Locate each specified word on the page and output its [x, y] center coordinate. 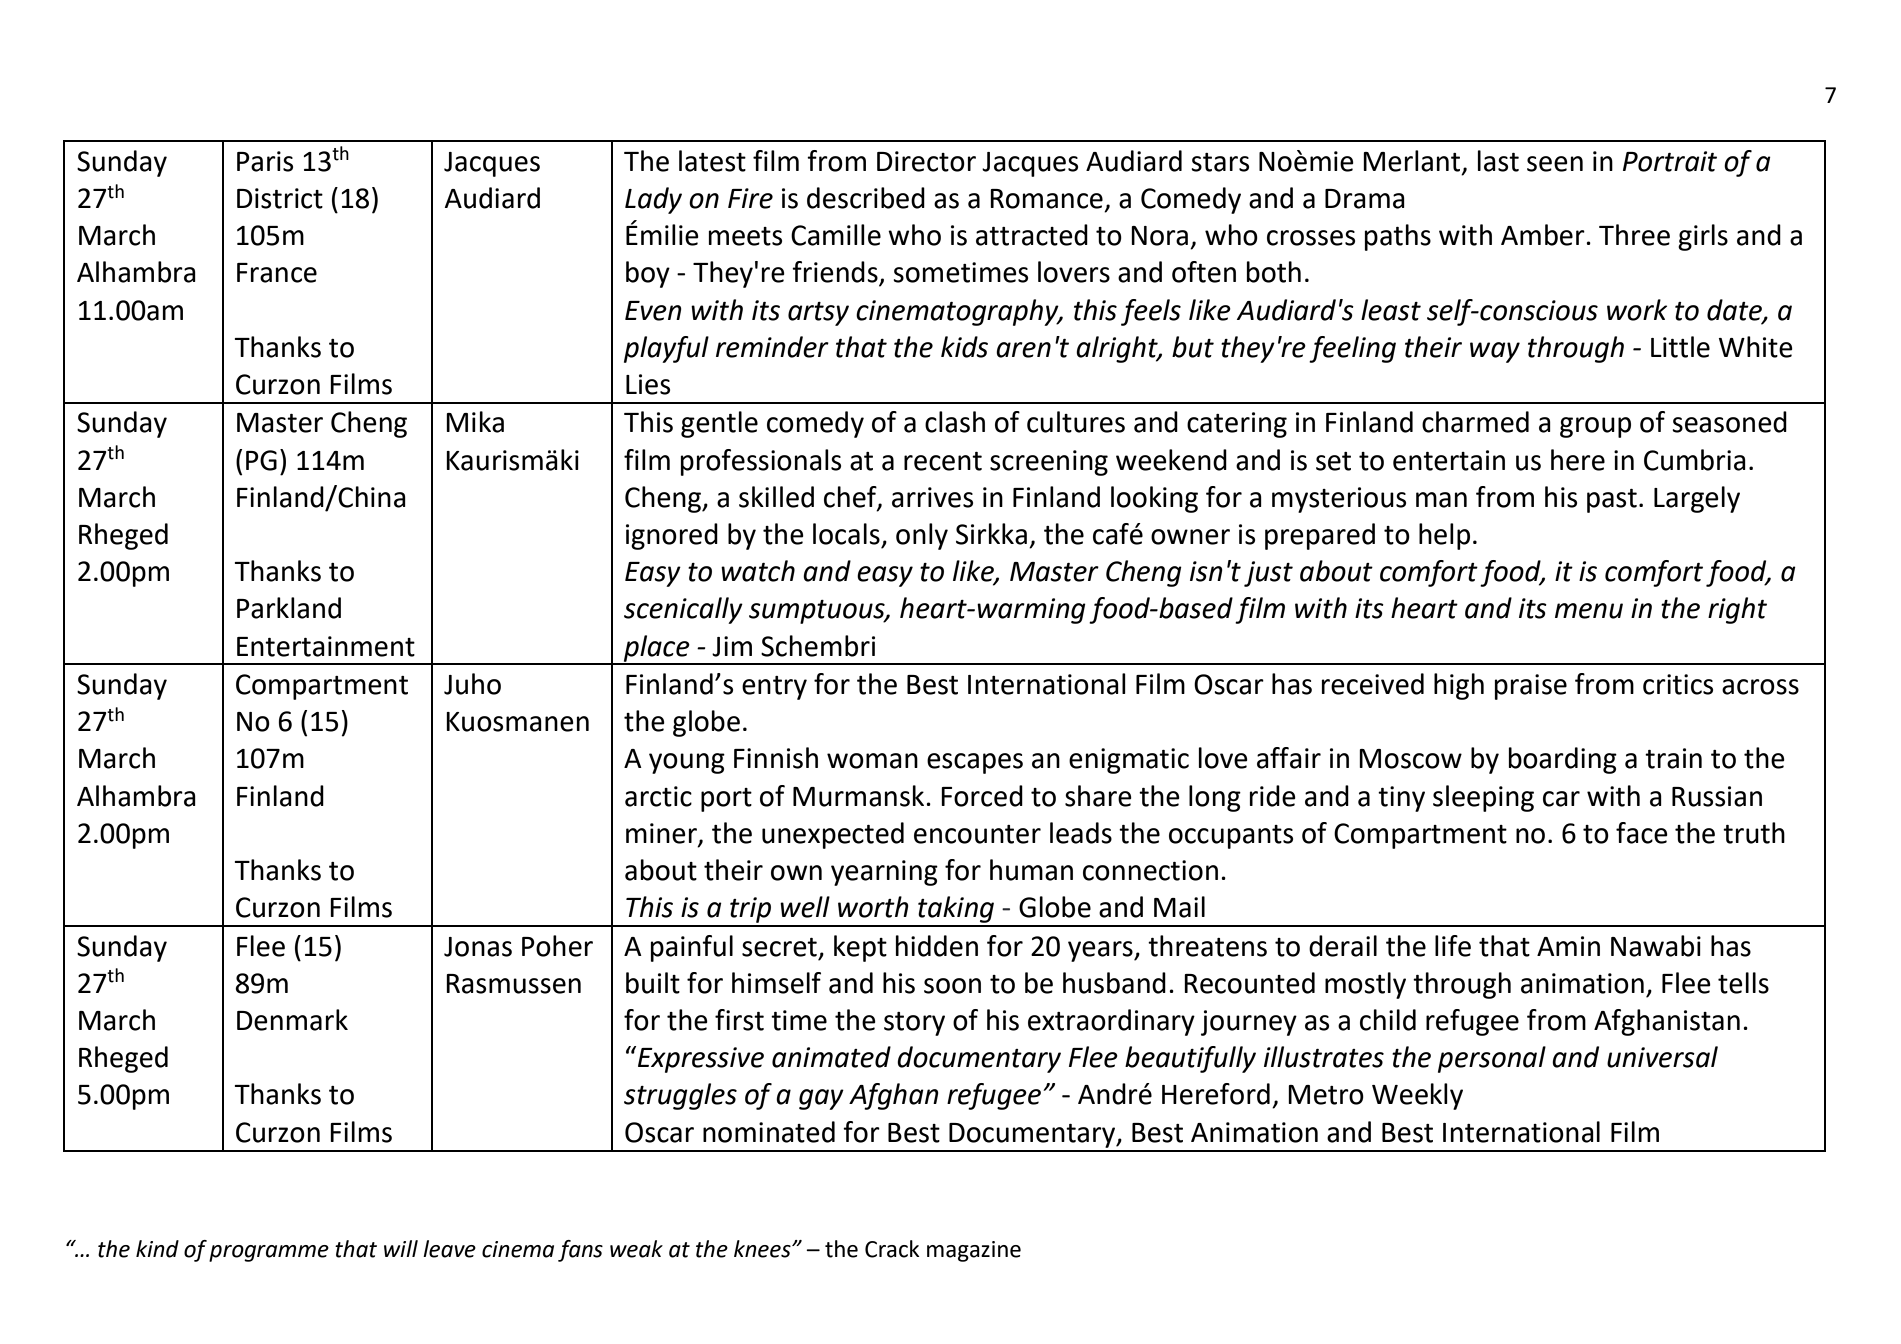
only [922, 536]
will [401, 1248]
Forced [982, 796]
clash [955, 422]
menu [1589, 611]
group [1595, 427]
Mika [475, 422]
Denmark [292, 1020]
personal [1492, 1059]
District [280, 198]
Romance [1046, 199]
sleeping [1483, 798]
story [914, 1024]
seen [1555, 164]
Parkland [289, 608]
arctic [658, 796]
